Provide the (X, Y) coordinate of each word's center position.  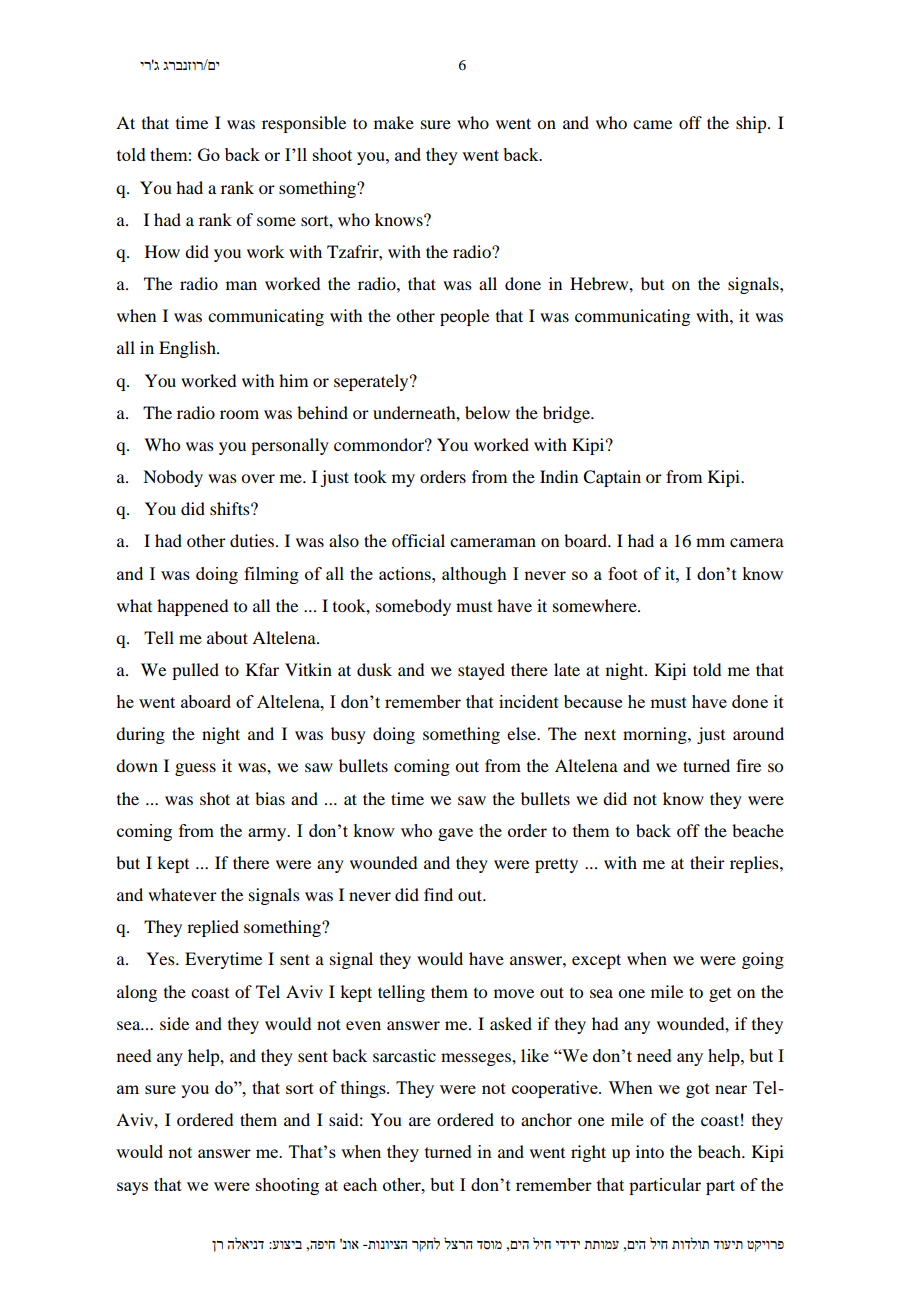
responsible (304, 124)
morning (656, 735)
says (132, 1188)
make (394, 122)
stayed (481, 671)
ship (752, 124)
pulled (195, 671)
